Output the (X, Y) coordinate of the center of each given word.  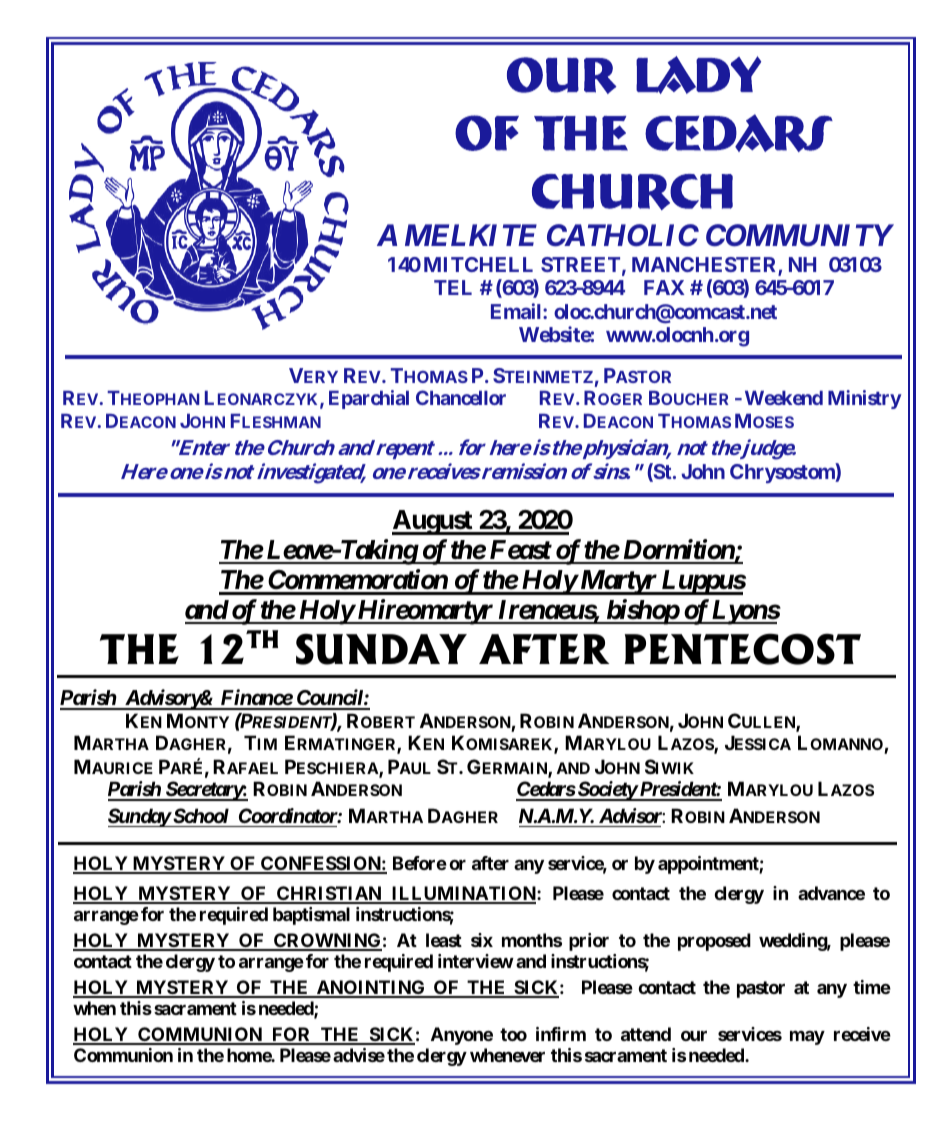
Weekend (784, 398)
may (807, 1037)
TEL (453, 287)
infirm (561, 1034)
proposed (714, 942)
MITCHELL (478, 264)
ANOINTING (371, 988)
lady (698, 75)
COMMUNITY (799, 235)
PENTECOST (742, 649)
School (200, 815)
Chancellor (461, 397)
